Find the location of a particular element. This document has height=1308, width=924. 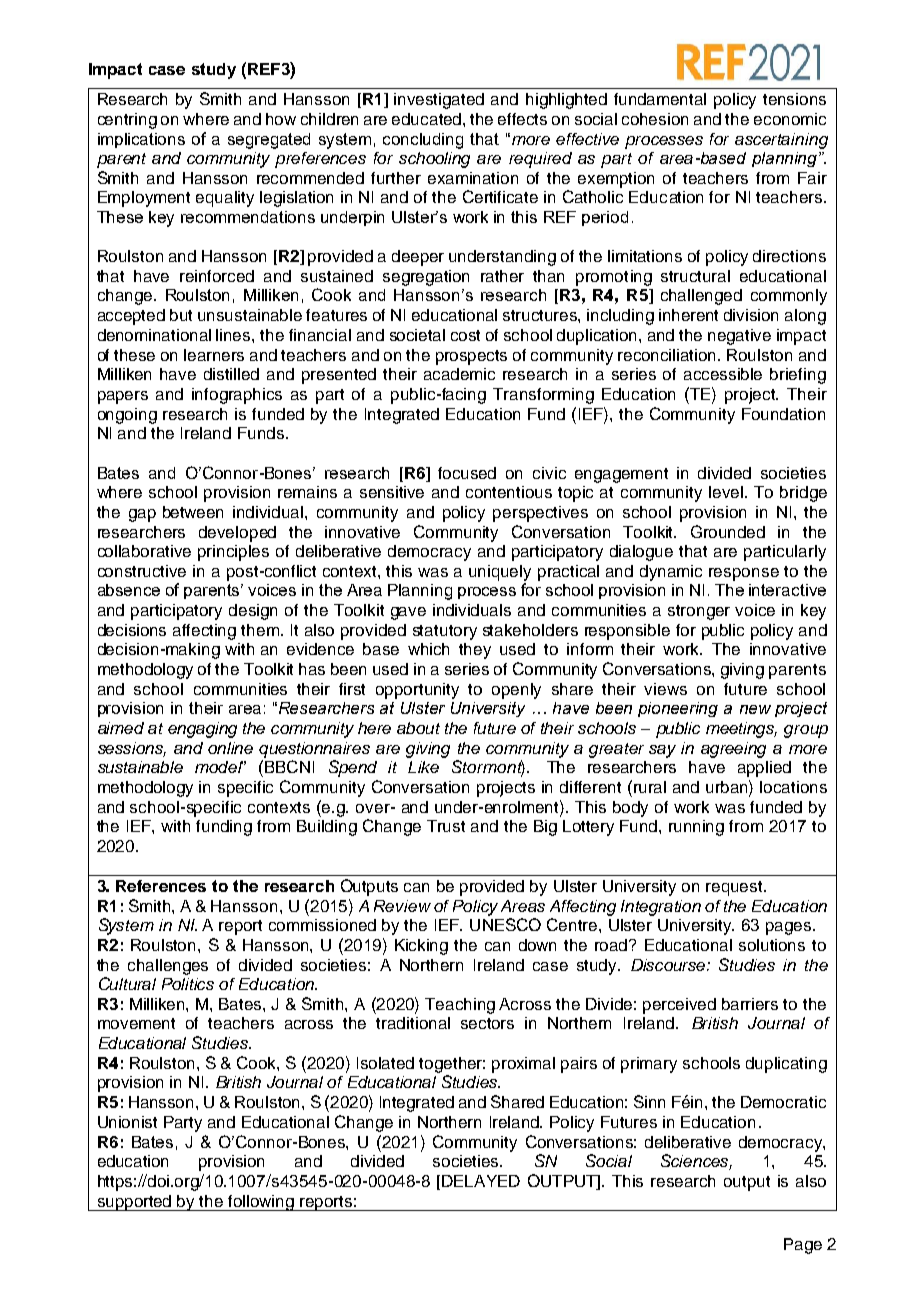

implications is located at coordinates (141, 140).
